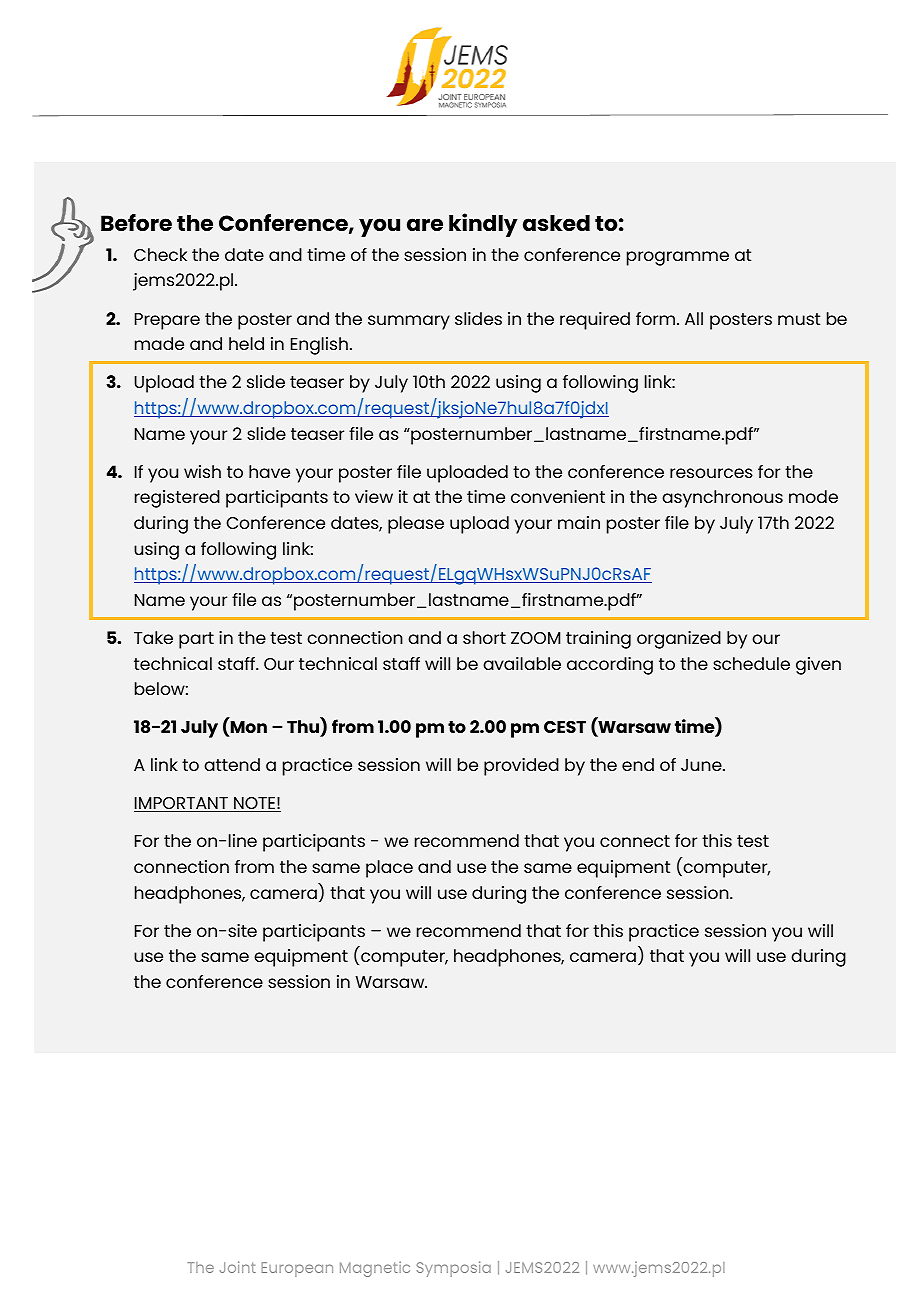 This screenshot has height=1308, width=924. What do you see at coordinates (454, 1269) in the screenshot?
I see `Symposia` at bounding box center [454, 1269].
